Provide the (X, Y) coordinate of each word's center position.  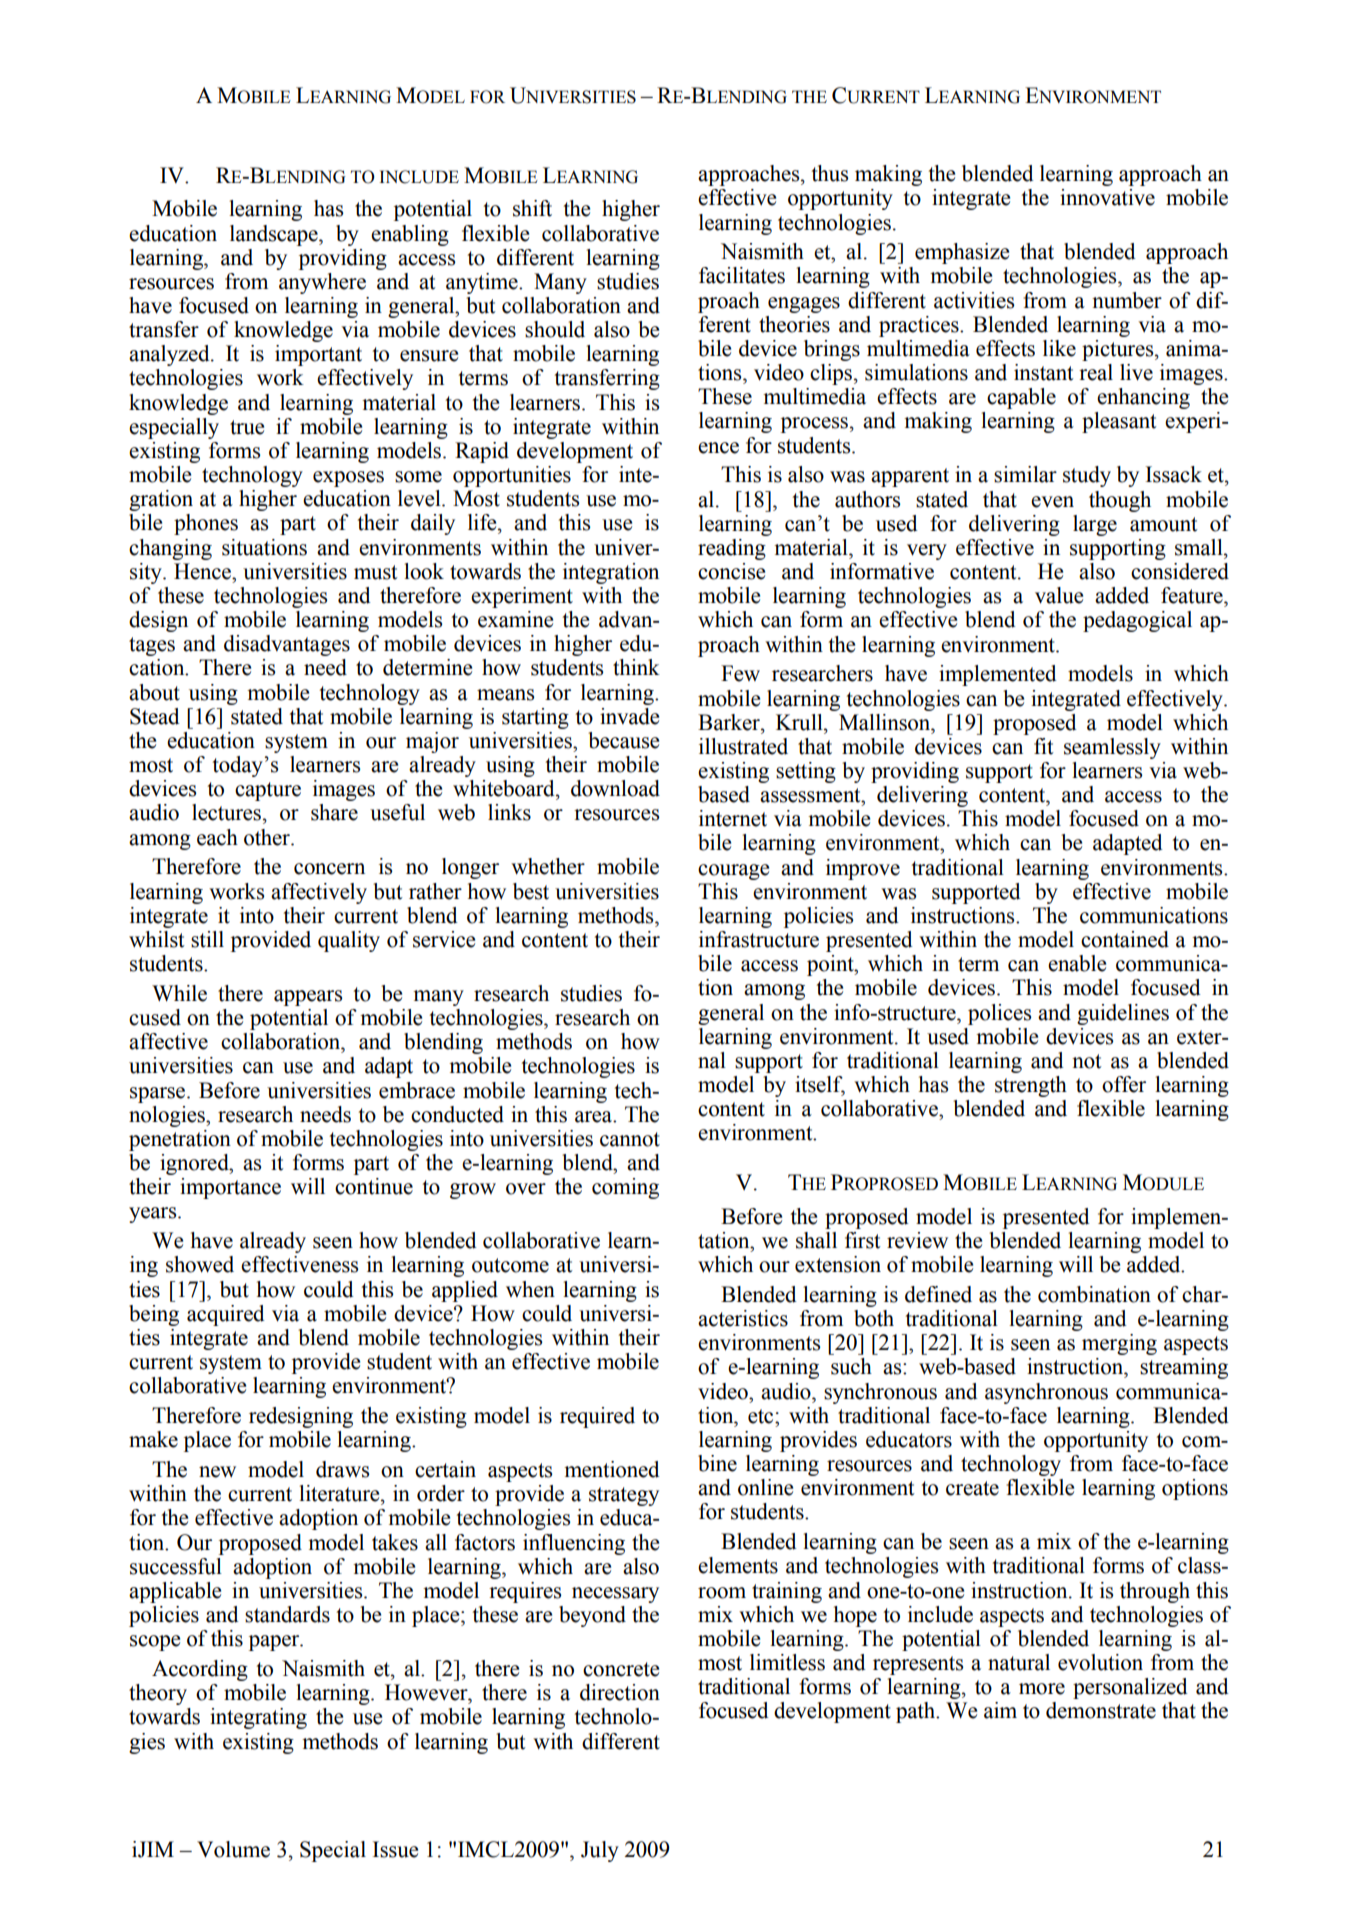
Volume (233, 1849)
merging (1119, 1344)
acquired (226, 1315)
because (623, 740)
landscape (275, 235)
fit (1043, 746)
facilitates (742, 275)
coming (625, 1188)
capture (268, 791)
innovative (1107, 197)
